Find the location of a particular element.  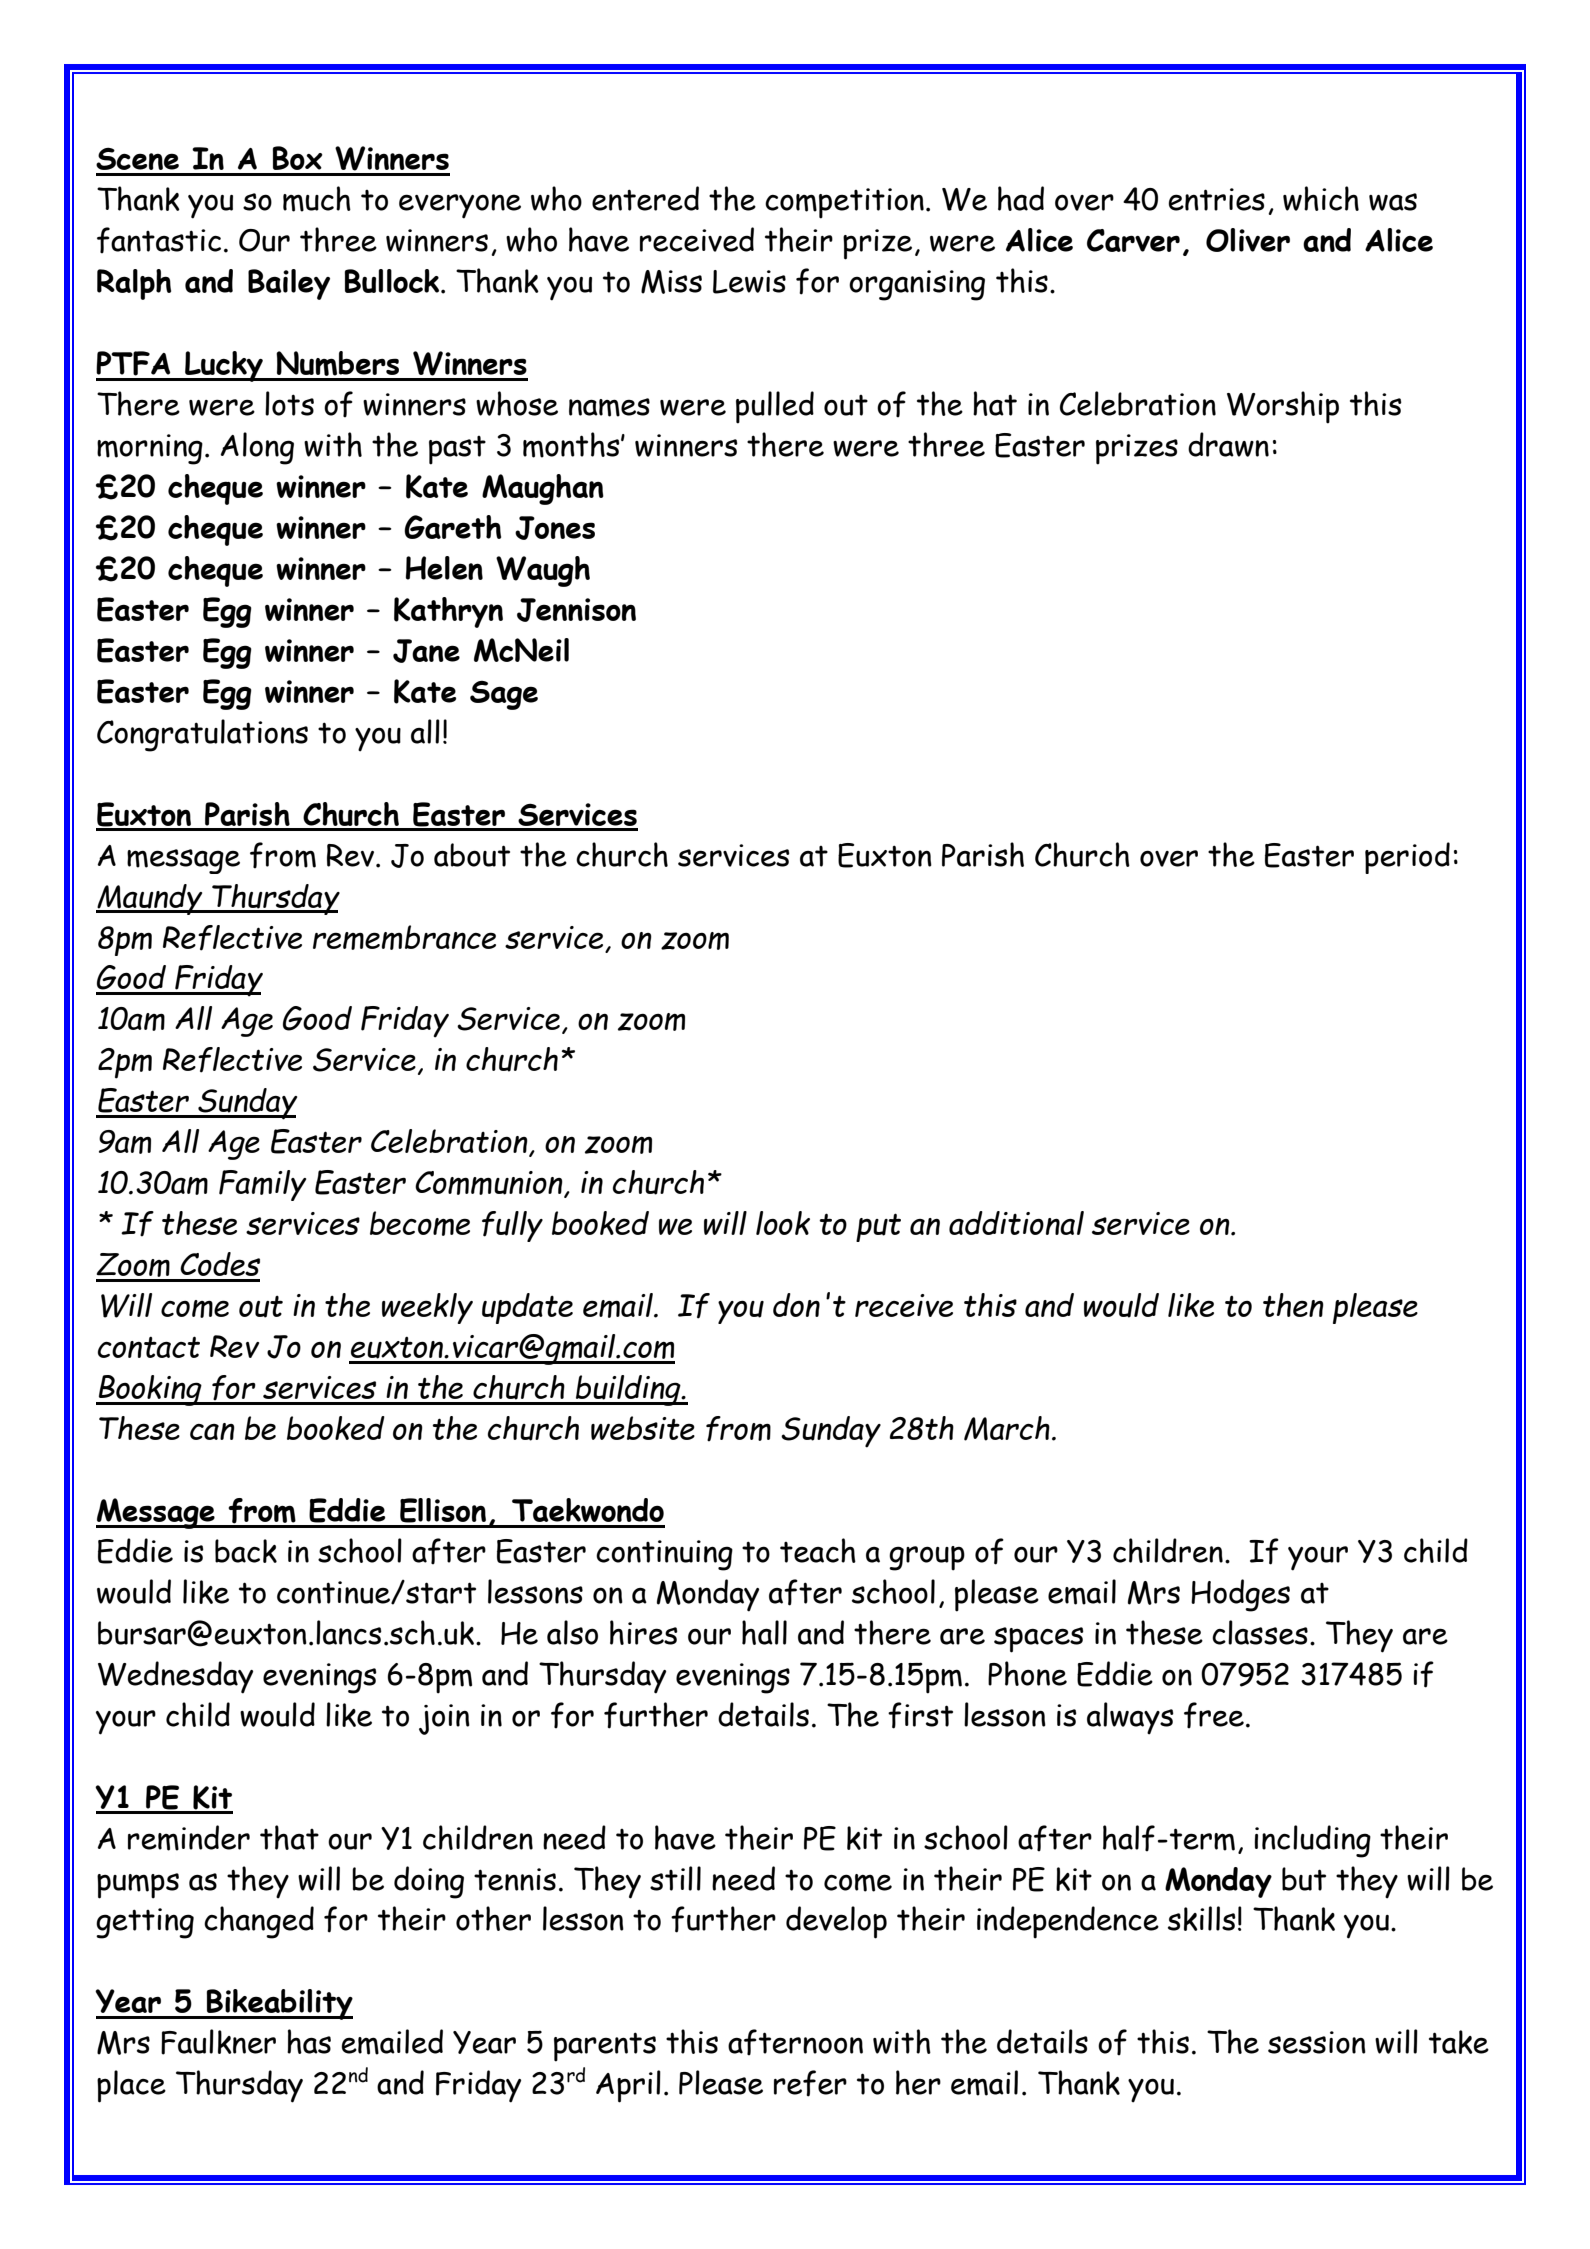

Maundy is located at coordinates (150, 899).
